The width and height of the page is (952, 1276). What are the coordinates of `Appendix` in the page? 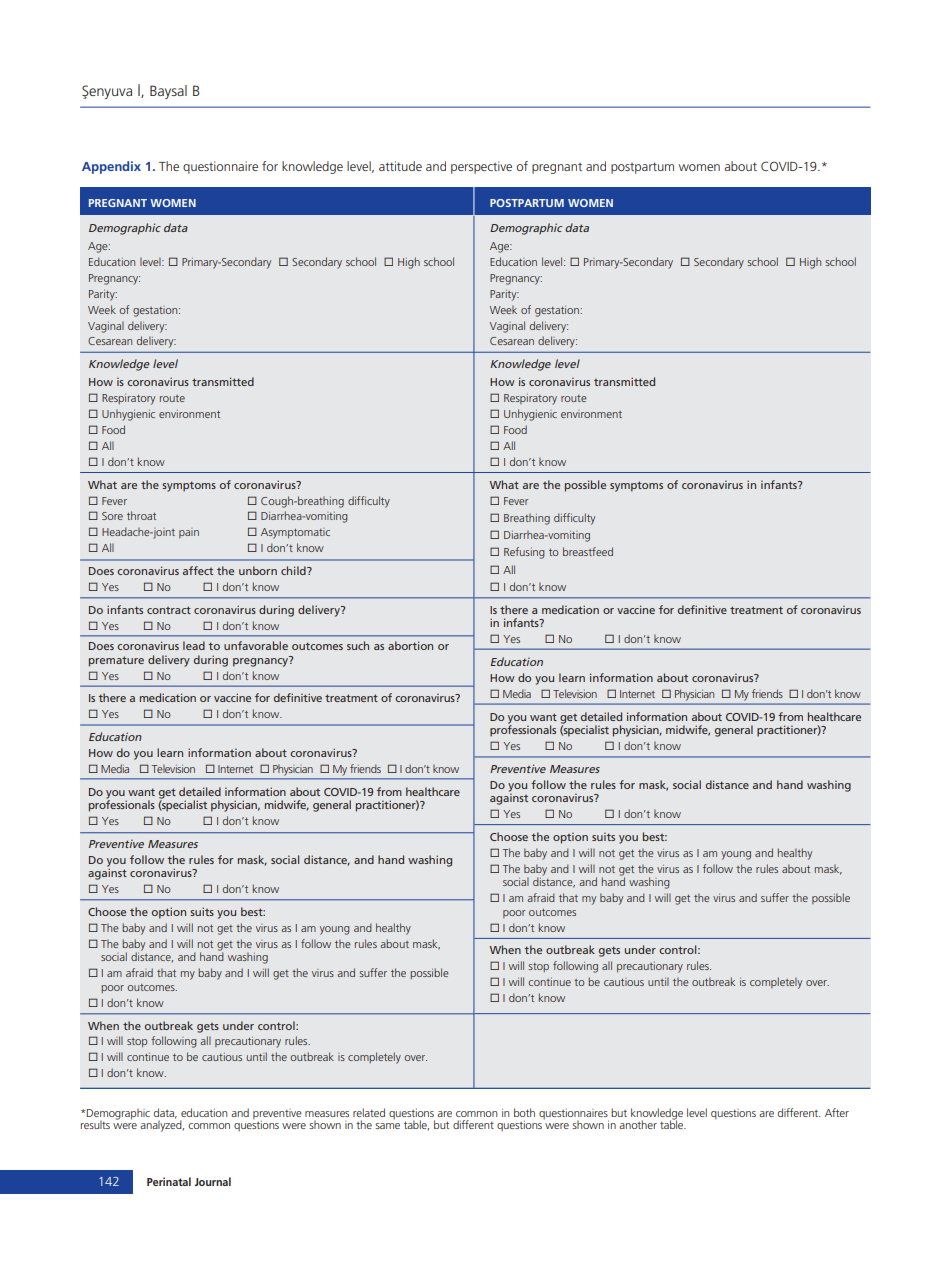 It's located at (111, 167).
